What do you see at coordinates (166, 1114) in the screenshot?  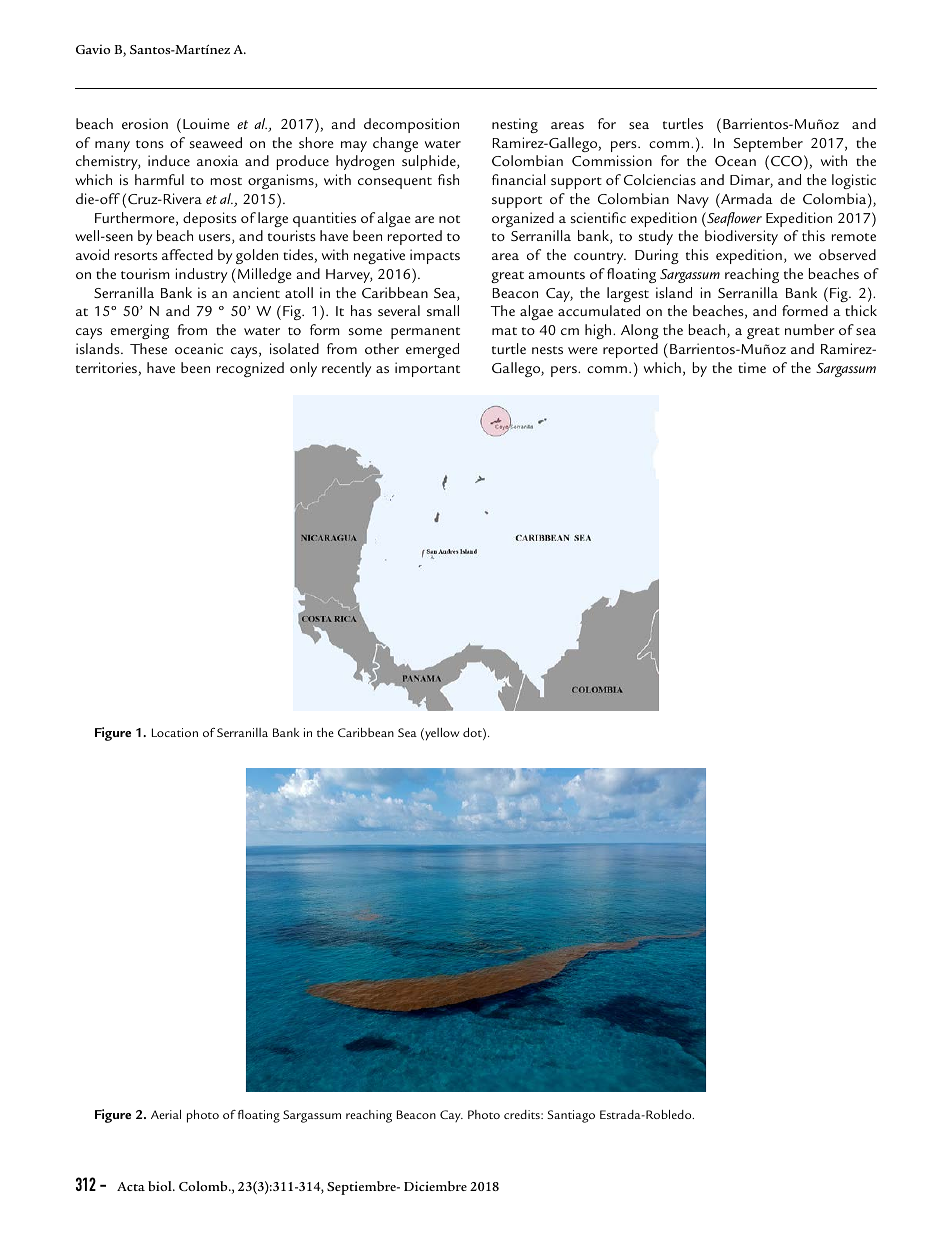 I see `Aerial` at bounding box center [166, 1114].
